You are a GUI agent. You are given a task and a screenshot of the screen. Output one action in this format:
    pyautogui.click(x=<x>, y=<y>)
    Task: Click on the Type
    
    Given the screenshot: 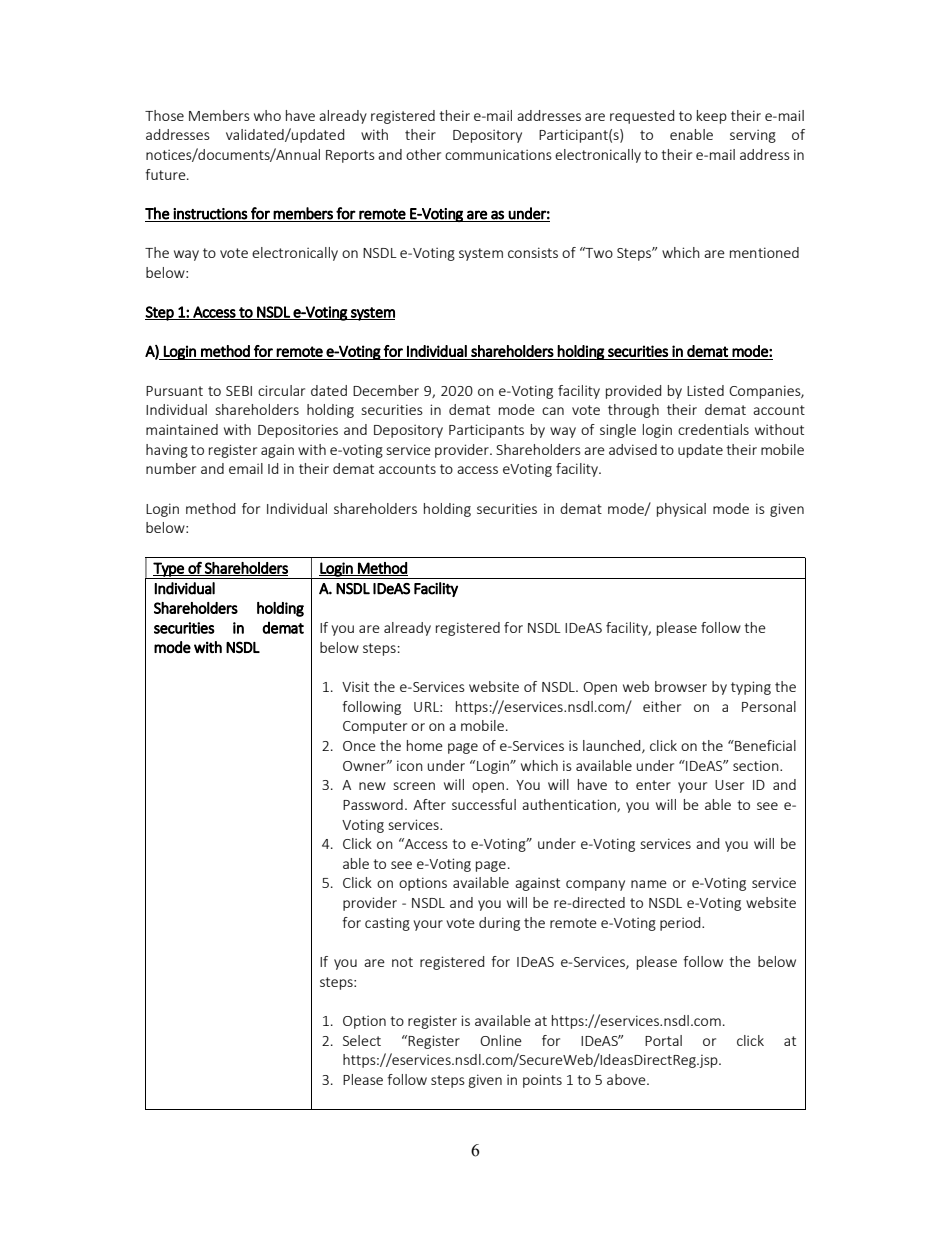 What is the action you would take?
    pyautogui.click(x=168, y=570)
